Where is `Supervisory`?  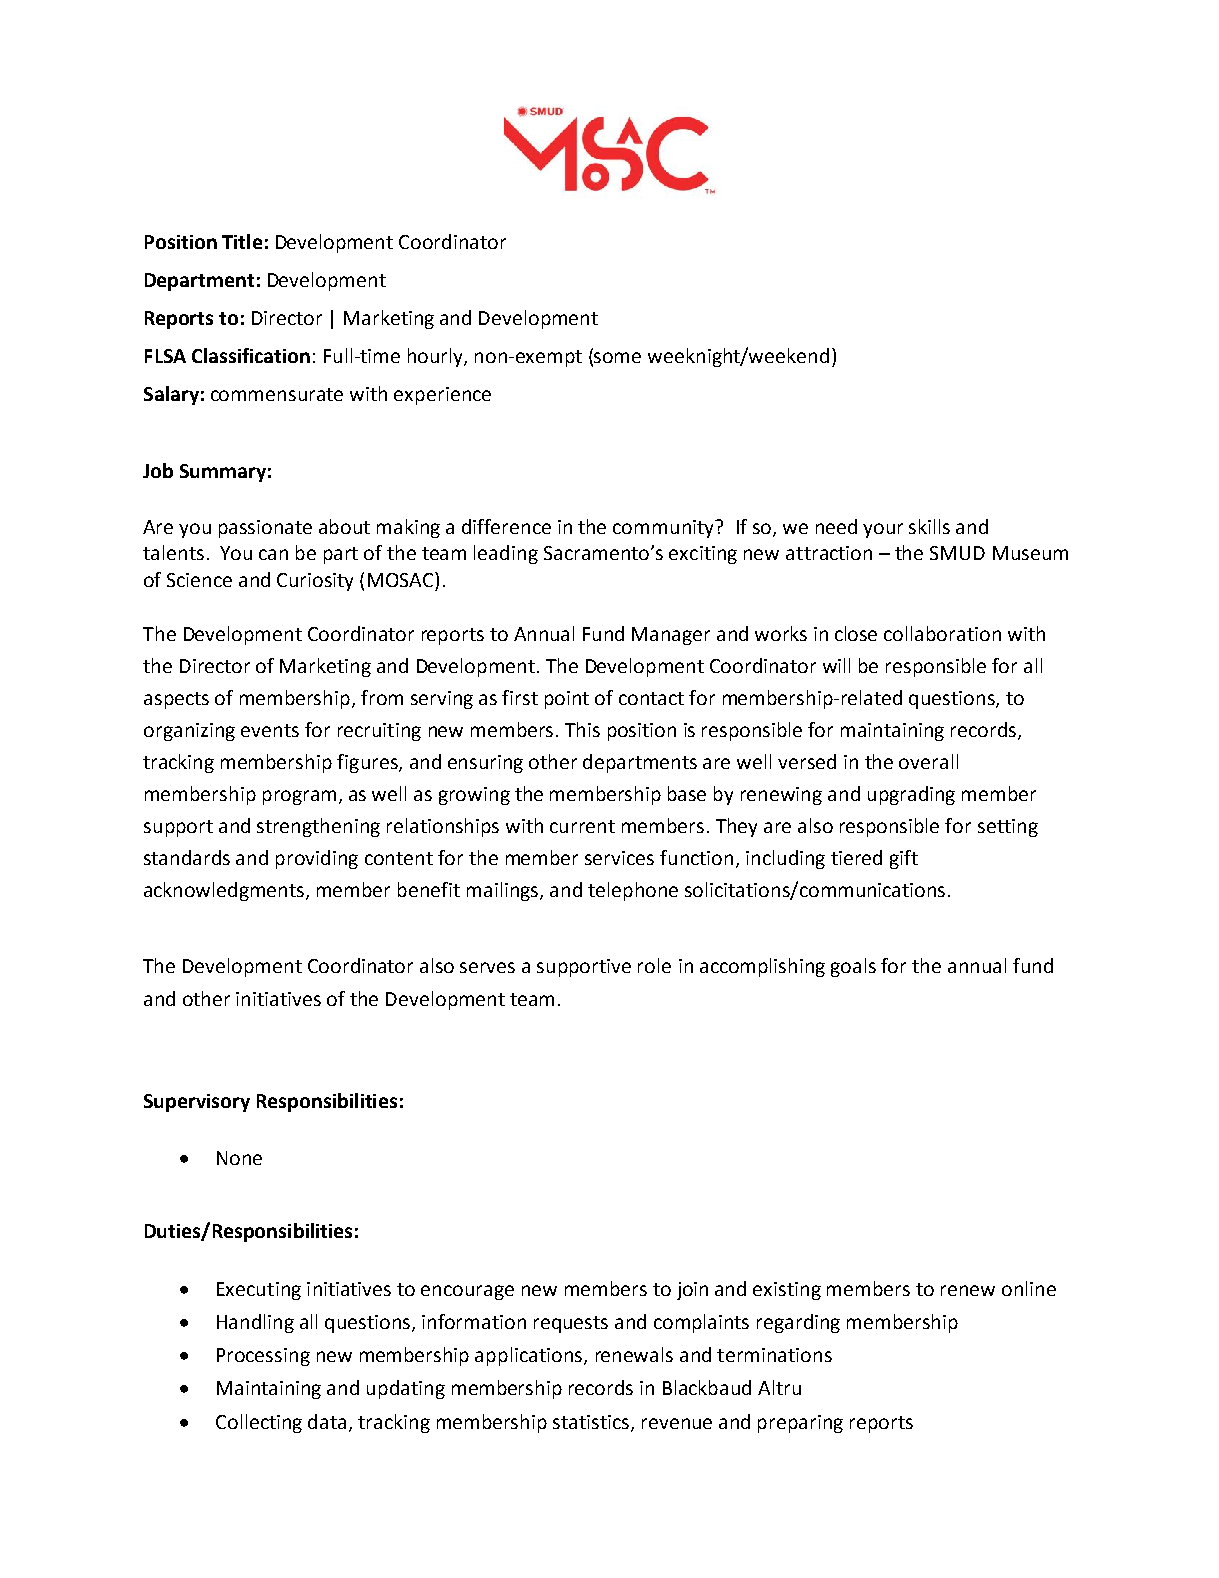
Supervisory is located at coordinates (197, 1103).
